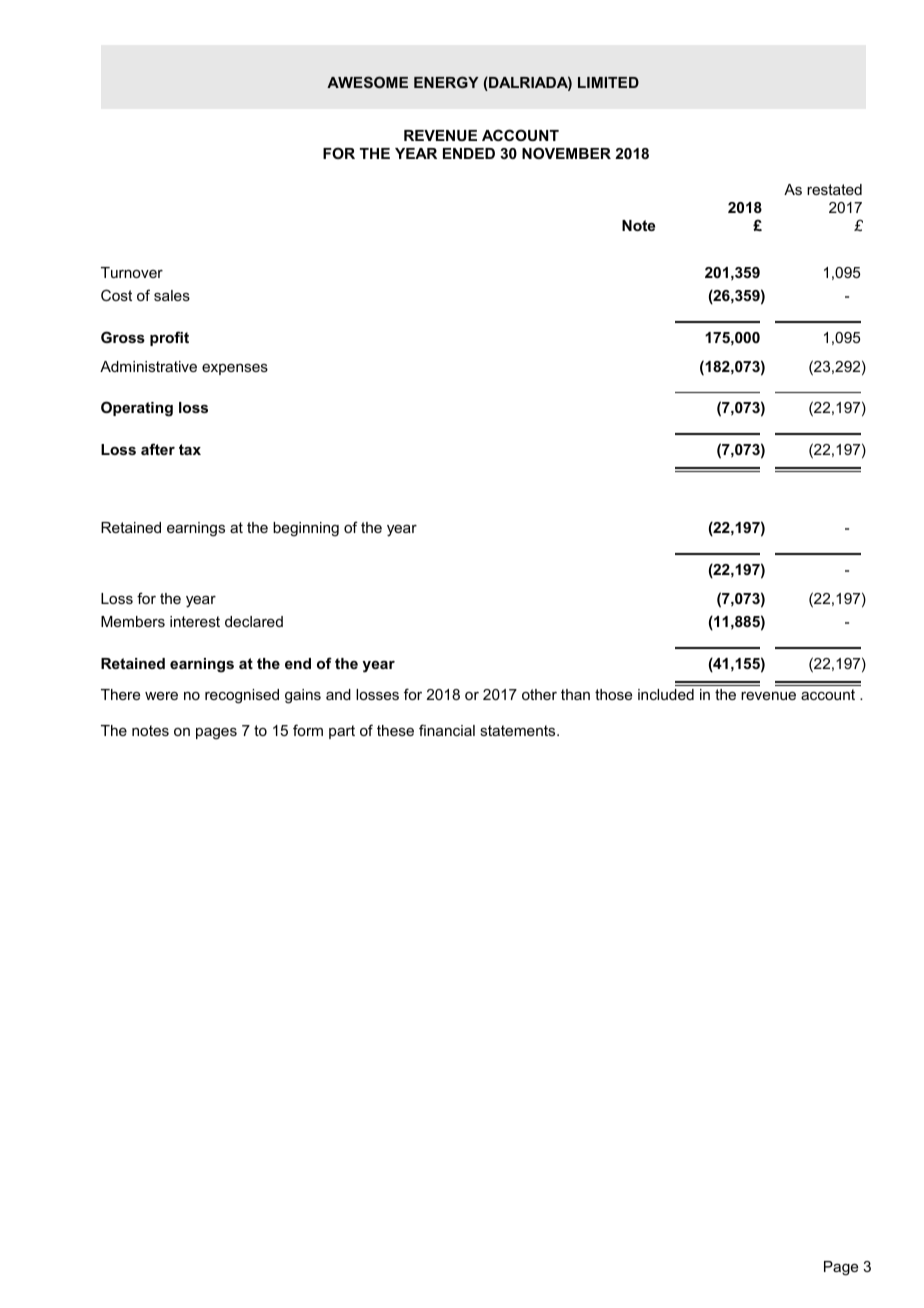  I want to click on beginning, so click(306, 529).
